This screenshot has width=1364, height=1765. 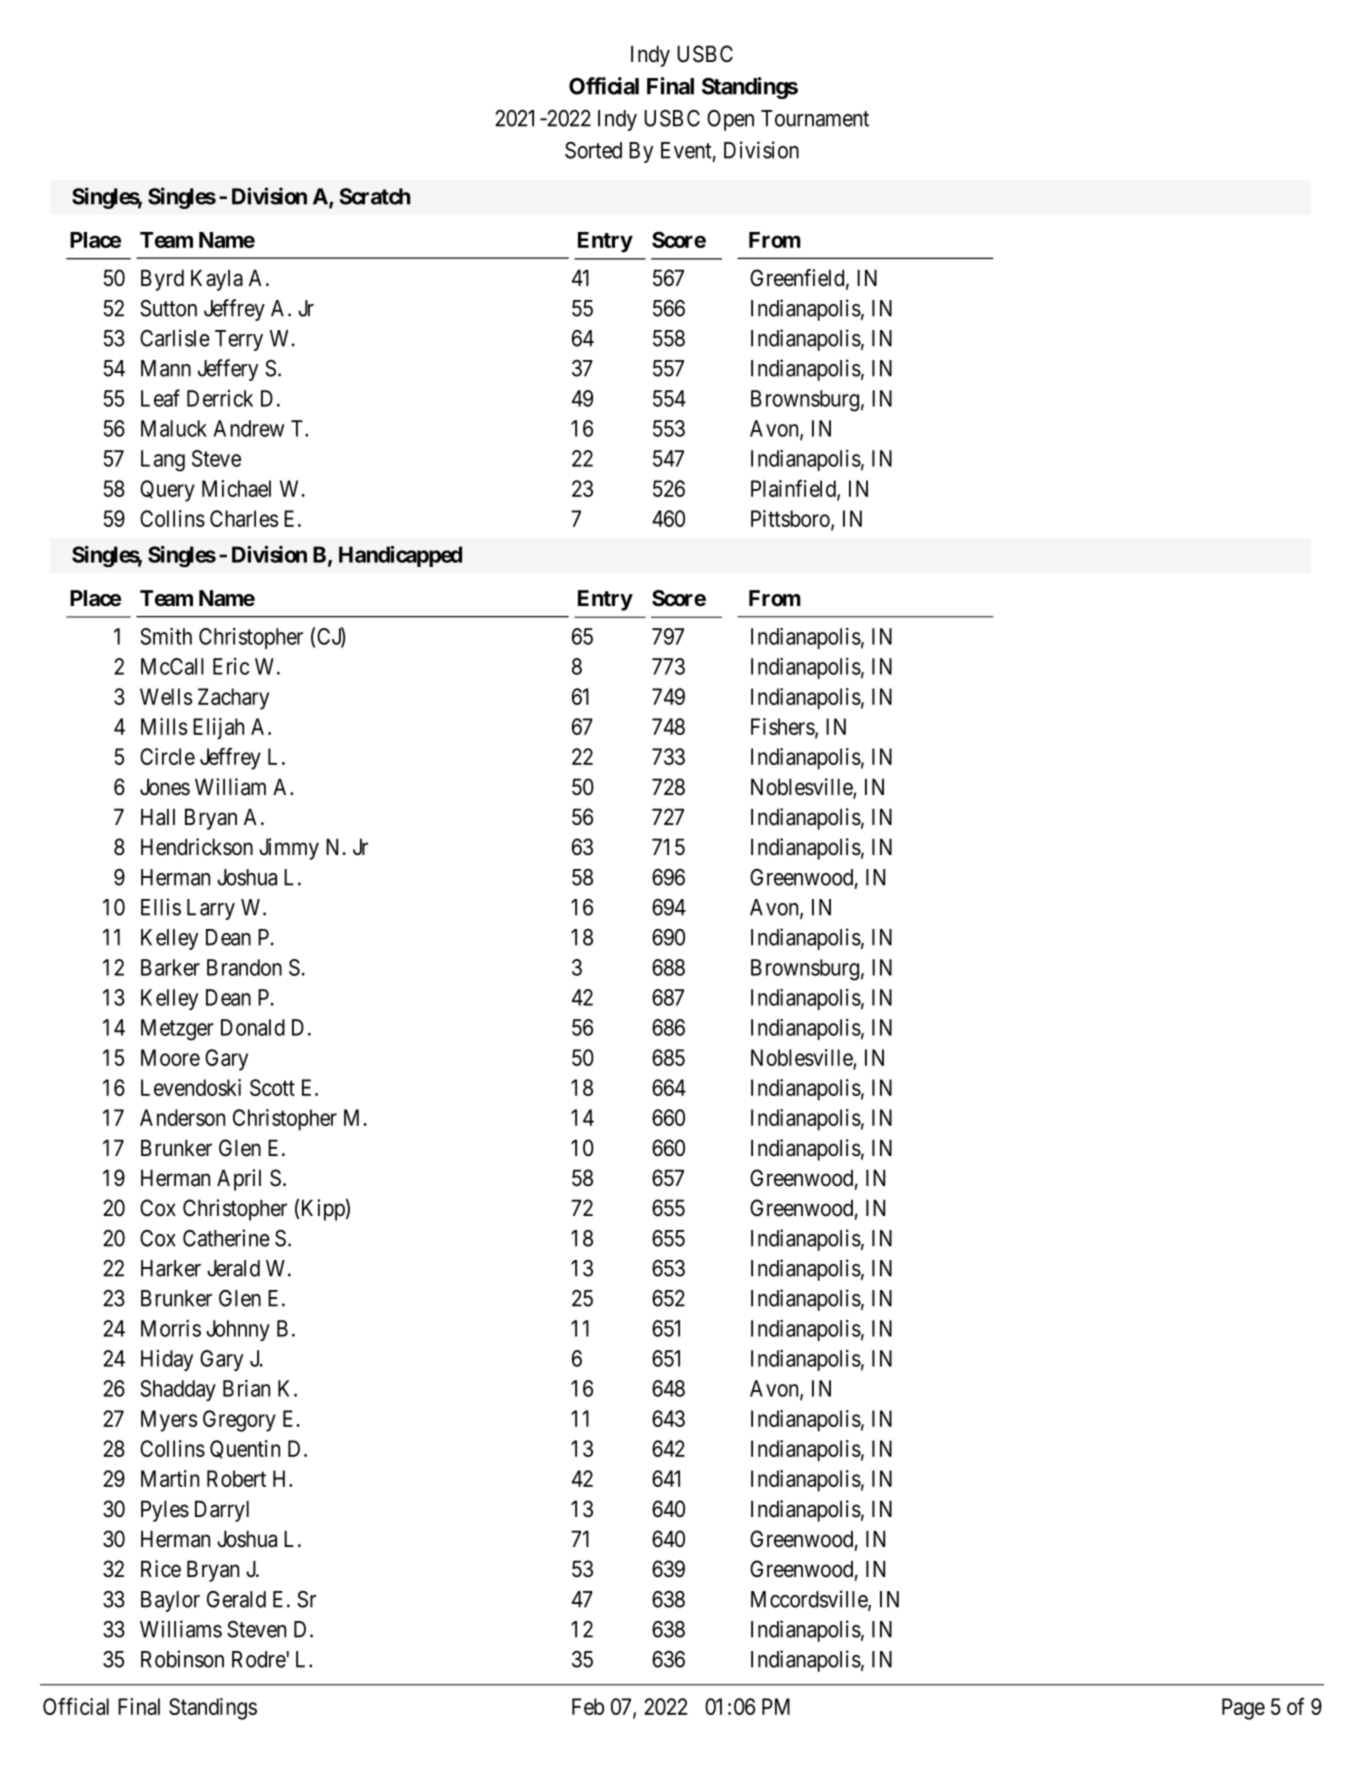 I want to click on Eric, so click(x=231, y=666).
